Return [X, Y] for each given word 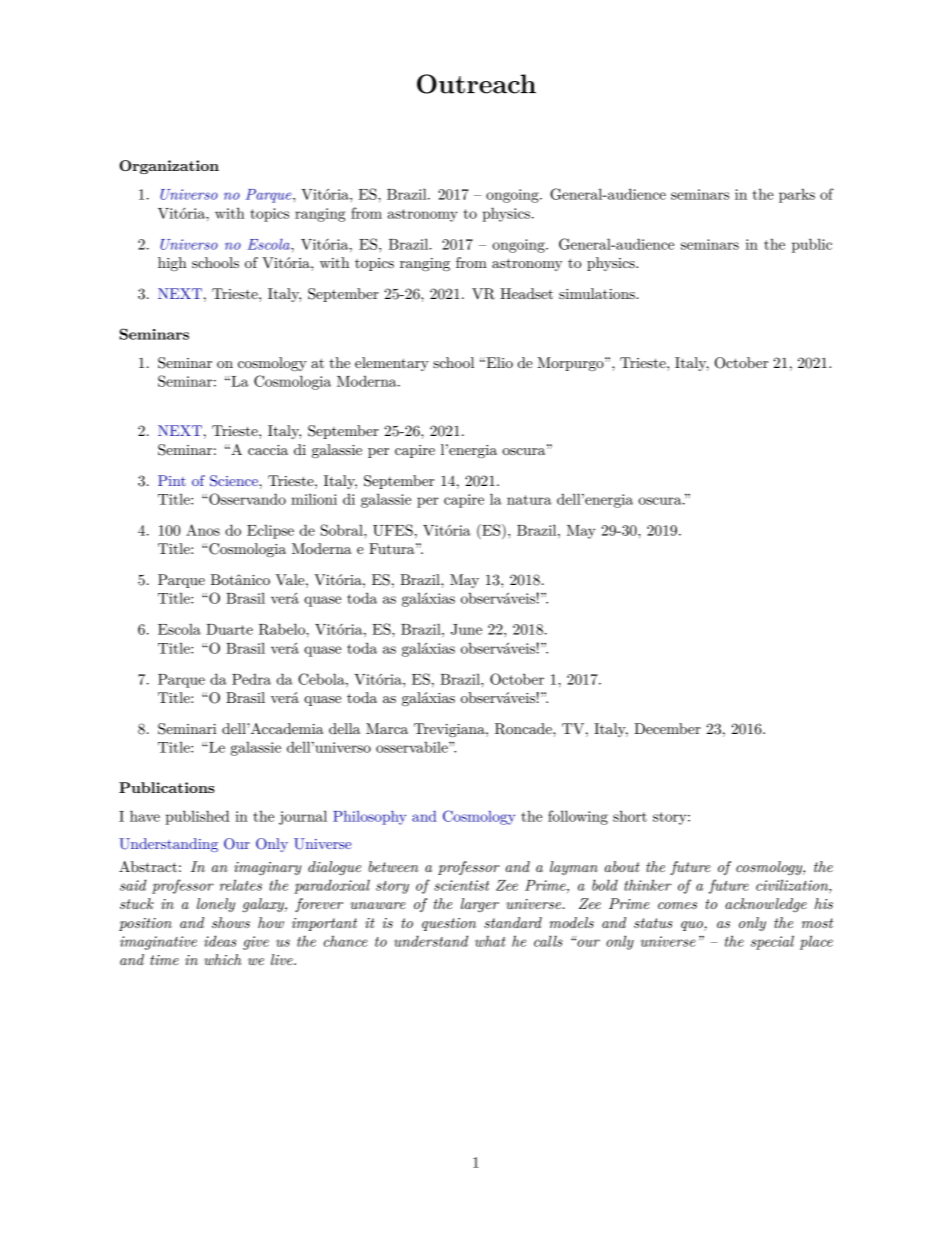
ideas [220, 941]
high [172, 264]
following [578, 817]
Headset [526, 293]
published [197, 817]
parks [797, 196]
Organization [169, 167]
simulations [598, 293]
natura [529, 500]
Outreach [476, 84]
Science [235, 481]
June [466, 629]
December [667, 728]
